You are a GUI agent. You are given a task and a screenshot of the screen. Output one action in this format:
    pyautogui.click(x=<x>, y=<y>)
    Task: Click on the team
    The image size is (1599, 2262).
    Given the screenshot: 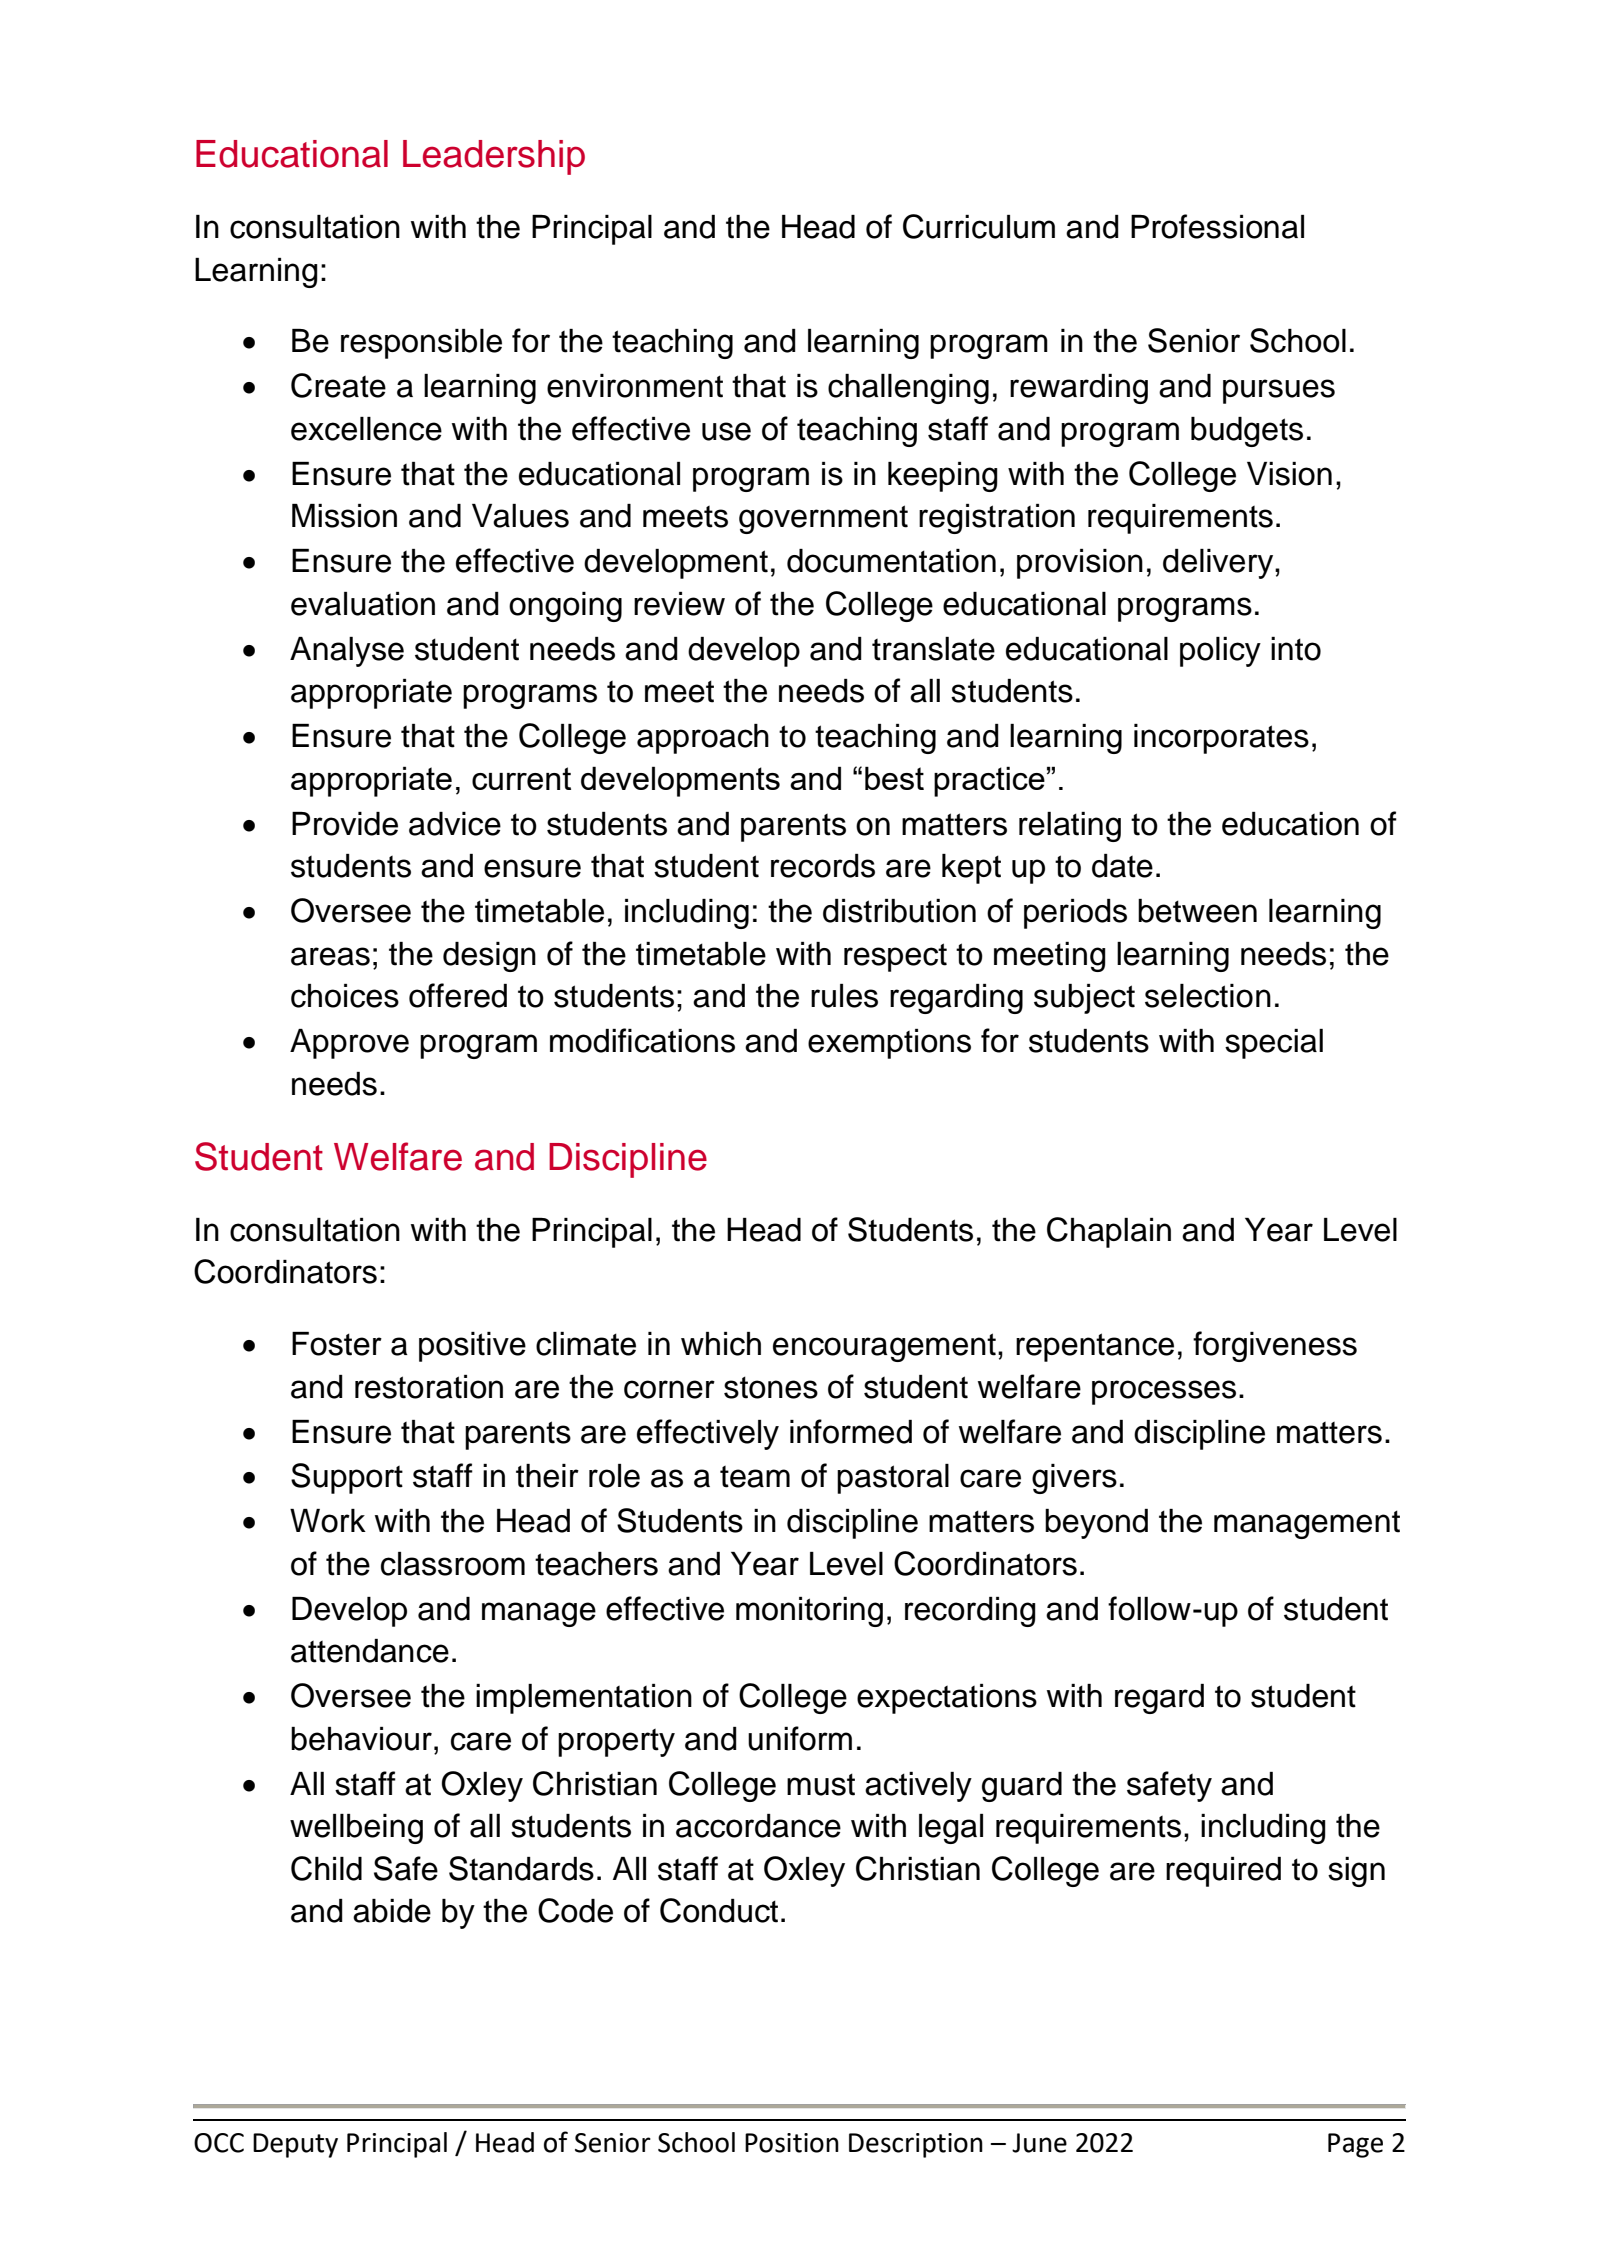 What is the action you would take?
    pyautogui.click(x=755, y=1477)
